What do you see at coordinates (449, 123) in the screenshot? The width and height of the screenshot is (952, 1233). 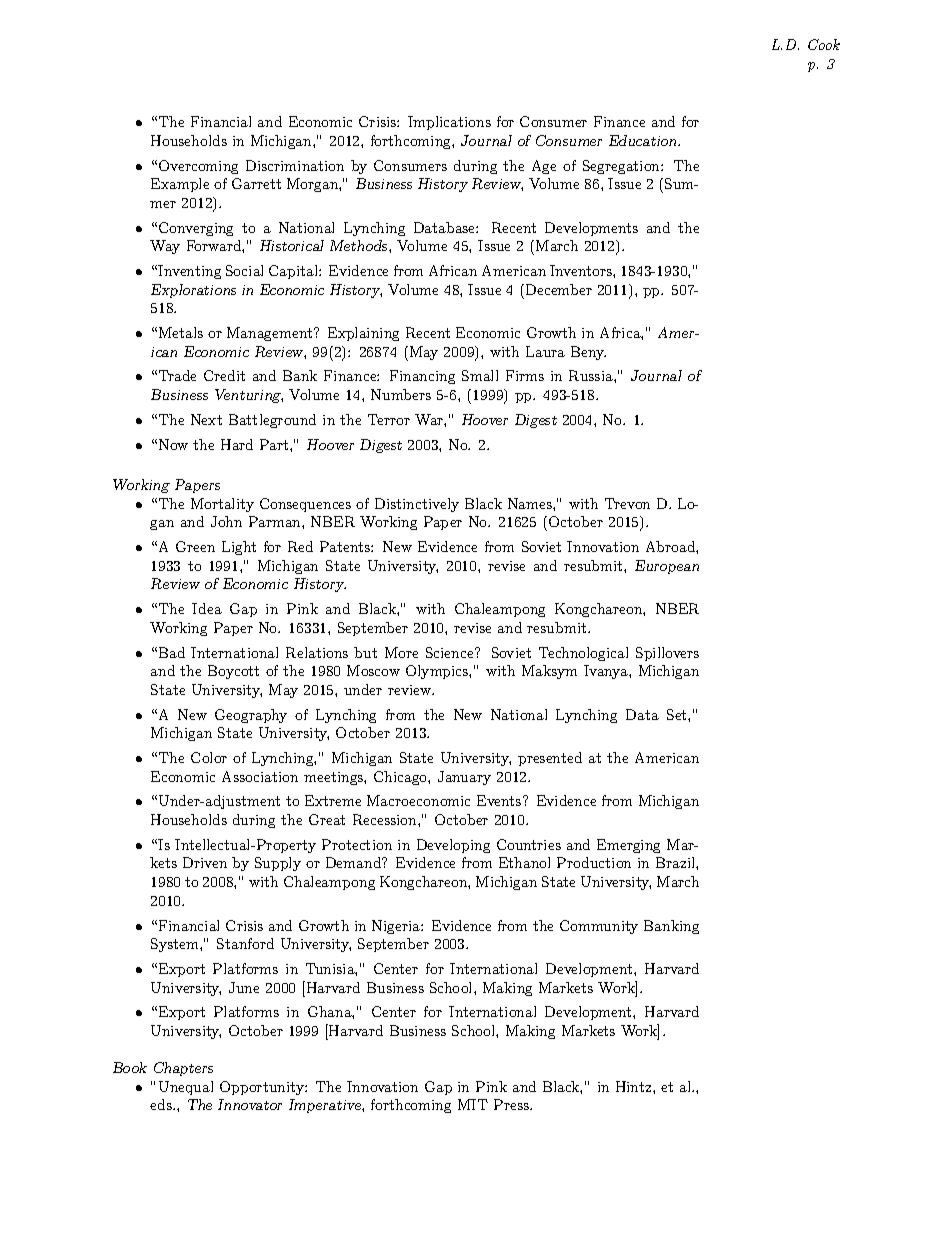 I see `Implications` at bounding box center [449, 123].
